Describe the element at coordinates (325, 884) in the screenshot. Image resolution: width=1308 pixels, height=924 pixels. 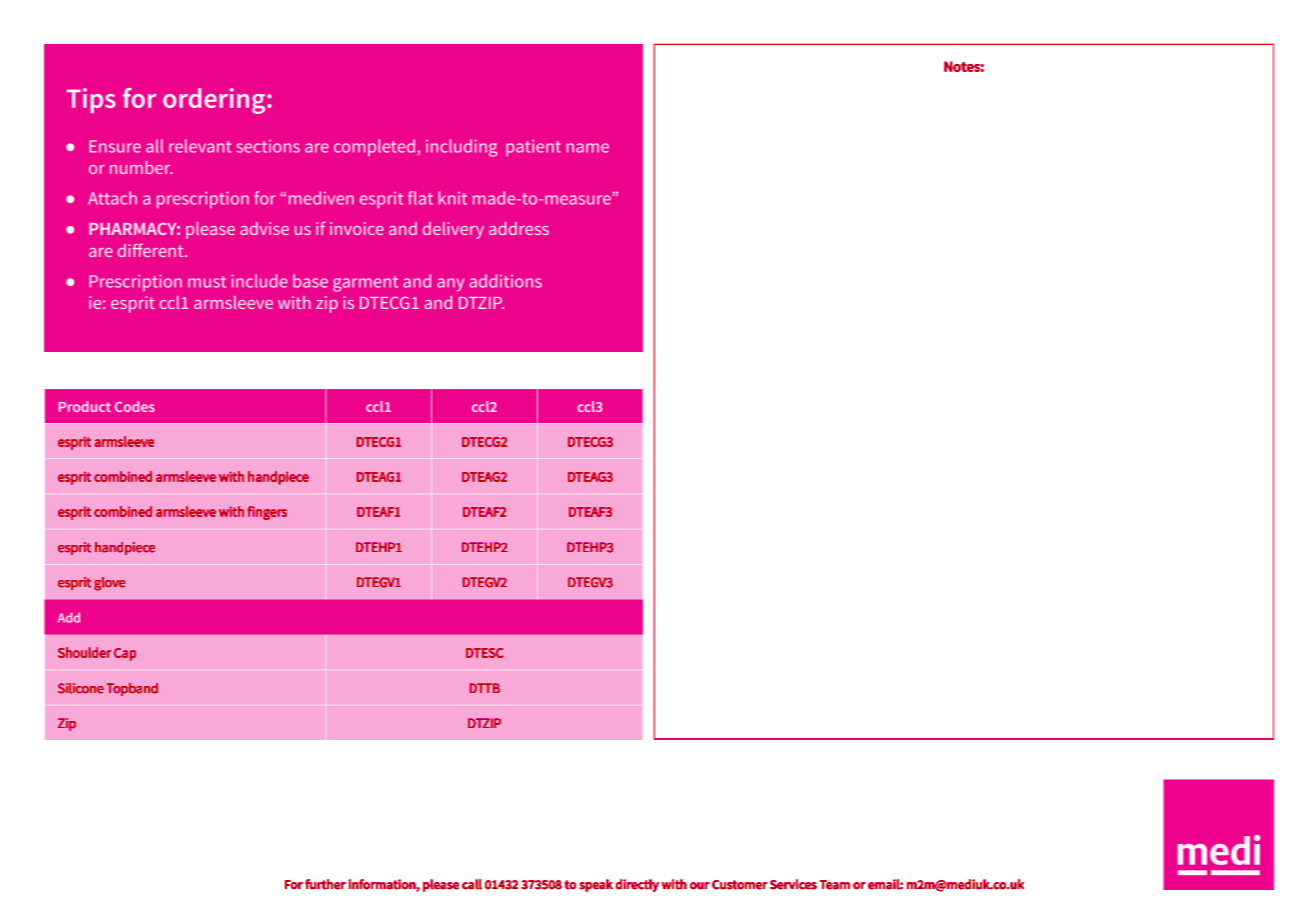
I see `further` at that location.
